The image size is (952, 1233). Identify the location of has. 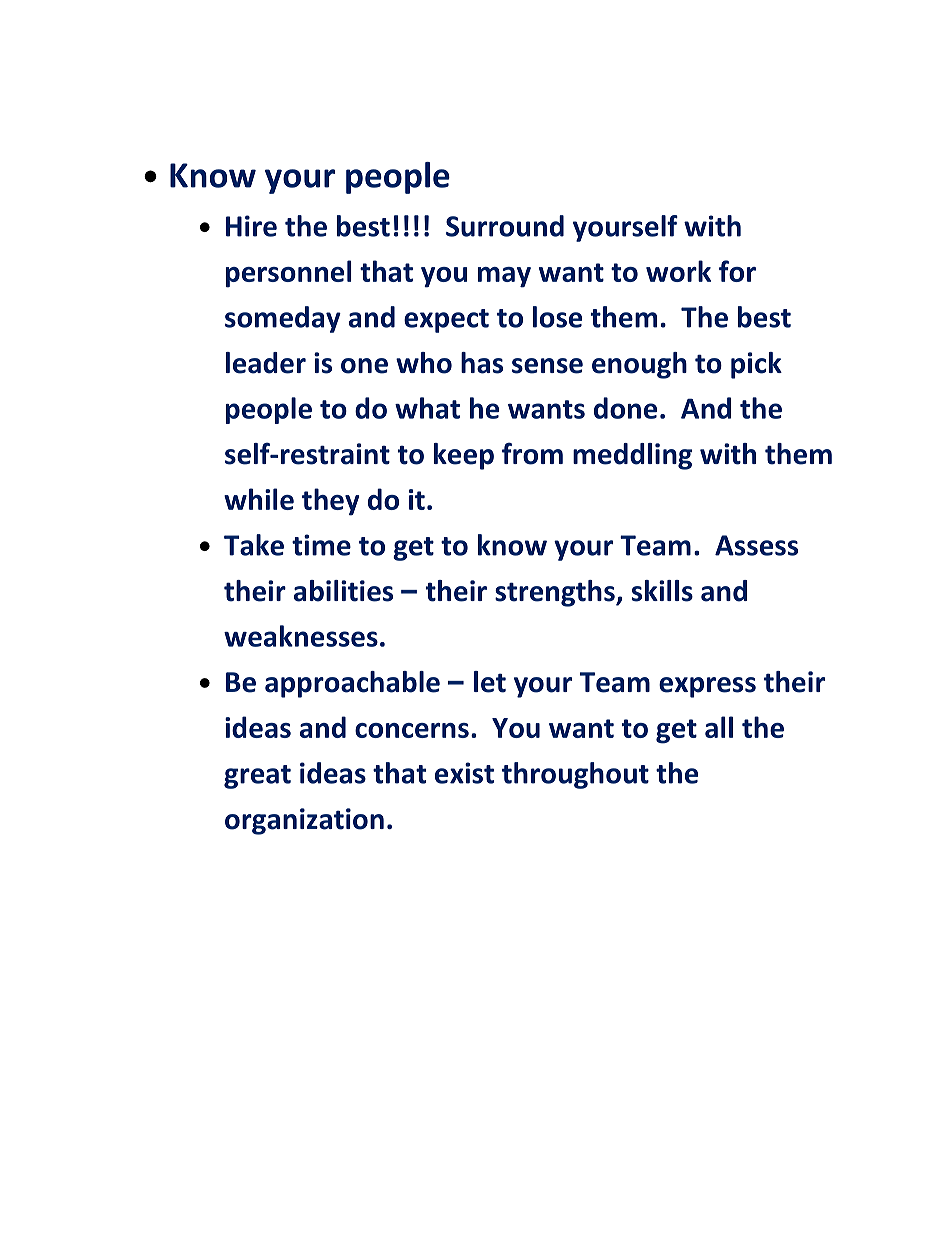
(482, 363).
